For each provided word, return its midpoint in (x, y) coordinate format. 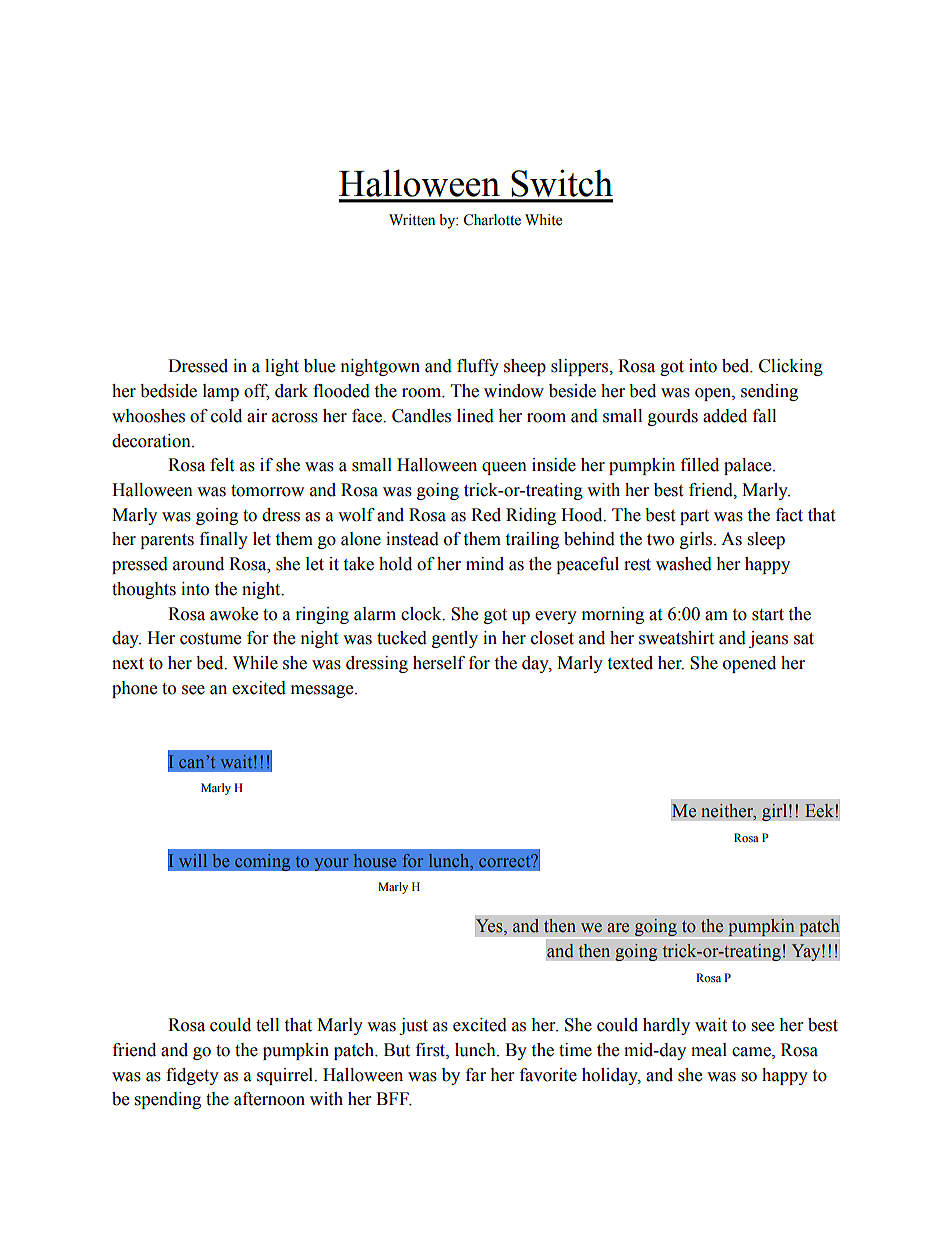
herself (439, 663)
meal (709, 1050)
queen (504, 468)
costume (210, 639)
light (282, 367)
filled (700, 465)
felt (222, 465)
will (193, 860)
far (476, 1075)
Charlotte (492, 220)
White (543, 220)
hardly (666, 1026)
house (375, 860)
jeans (768, 639)
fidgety (192, 1076)
